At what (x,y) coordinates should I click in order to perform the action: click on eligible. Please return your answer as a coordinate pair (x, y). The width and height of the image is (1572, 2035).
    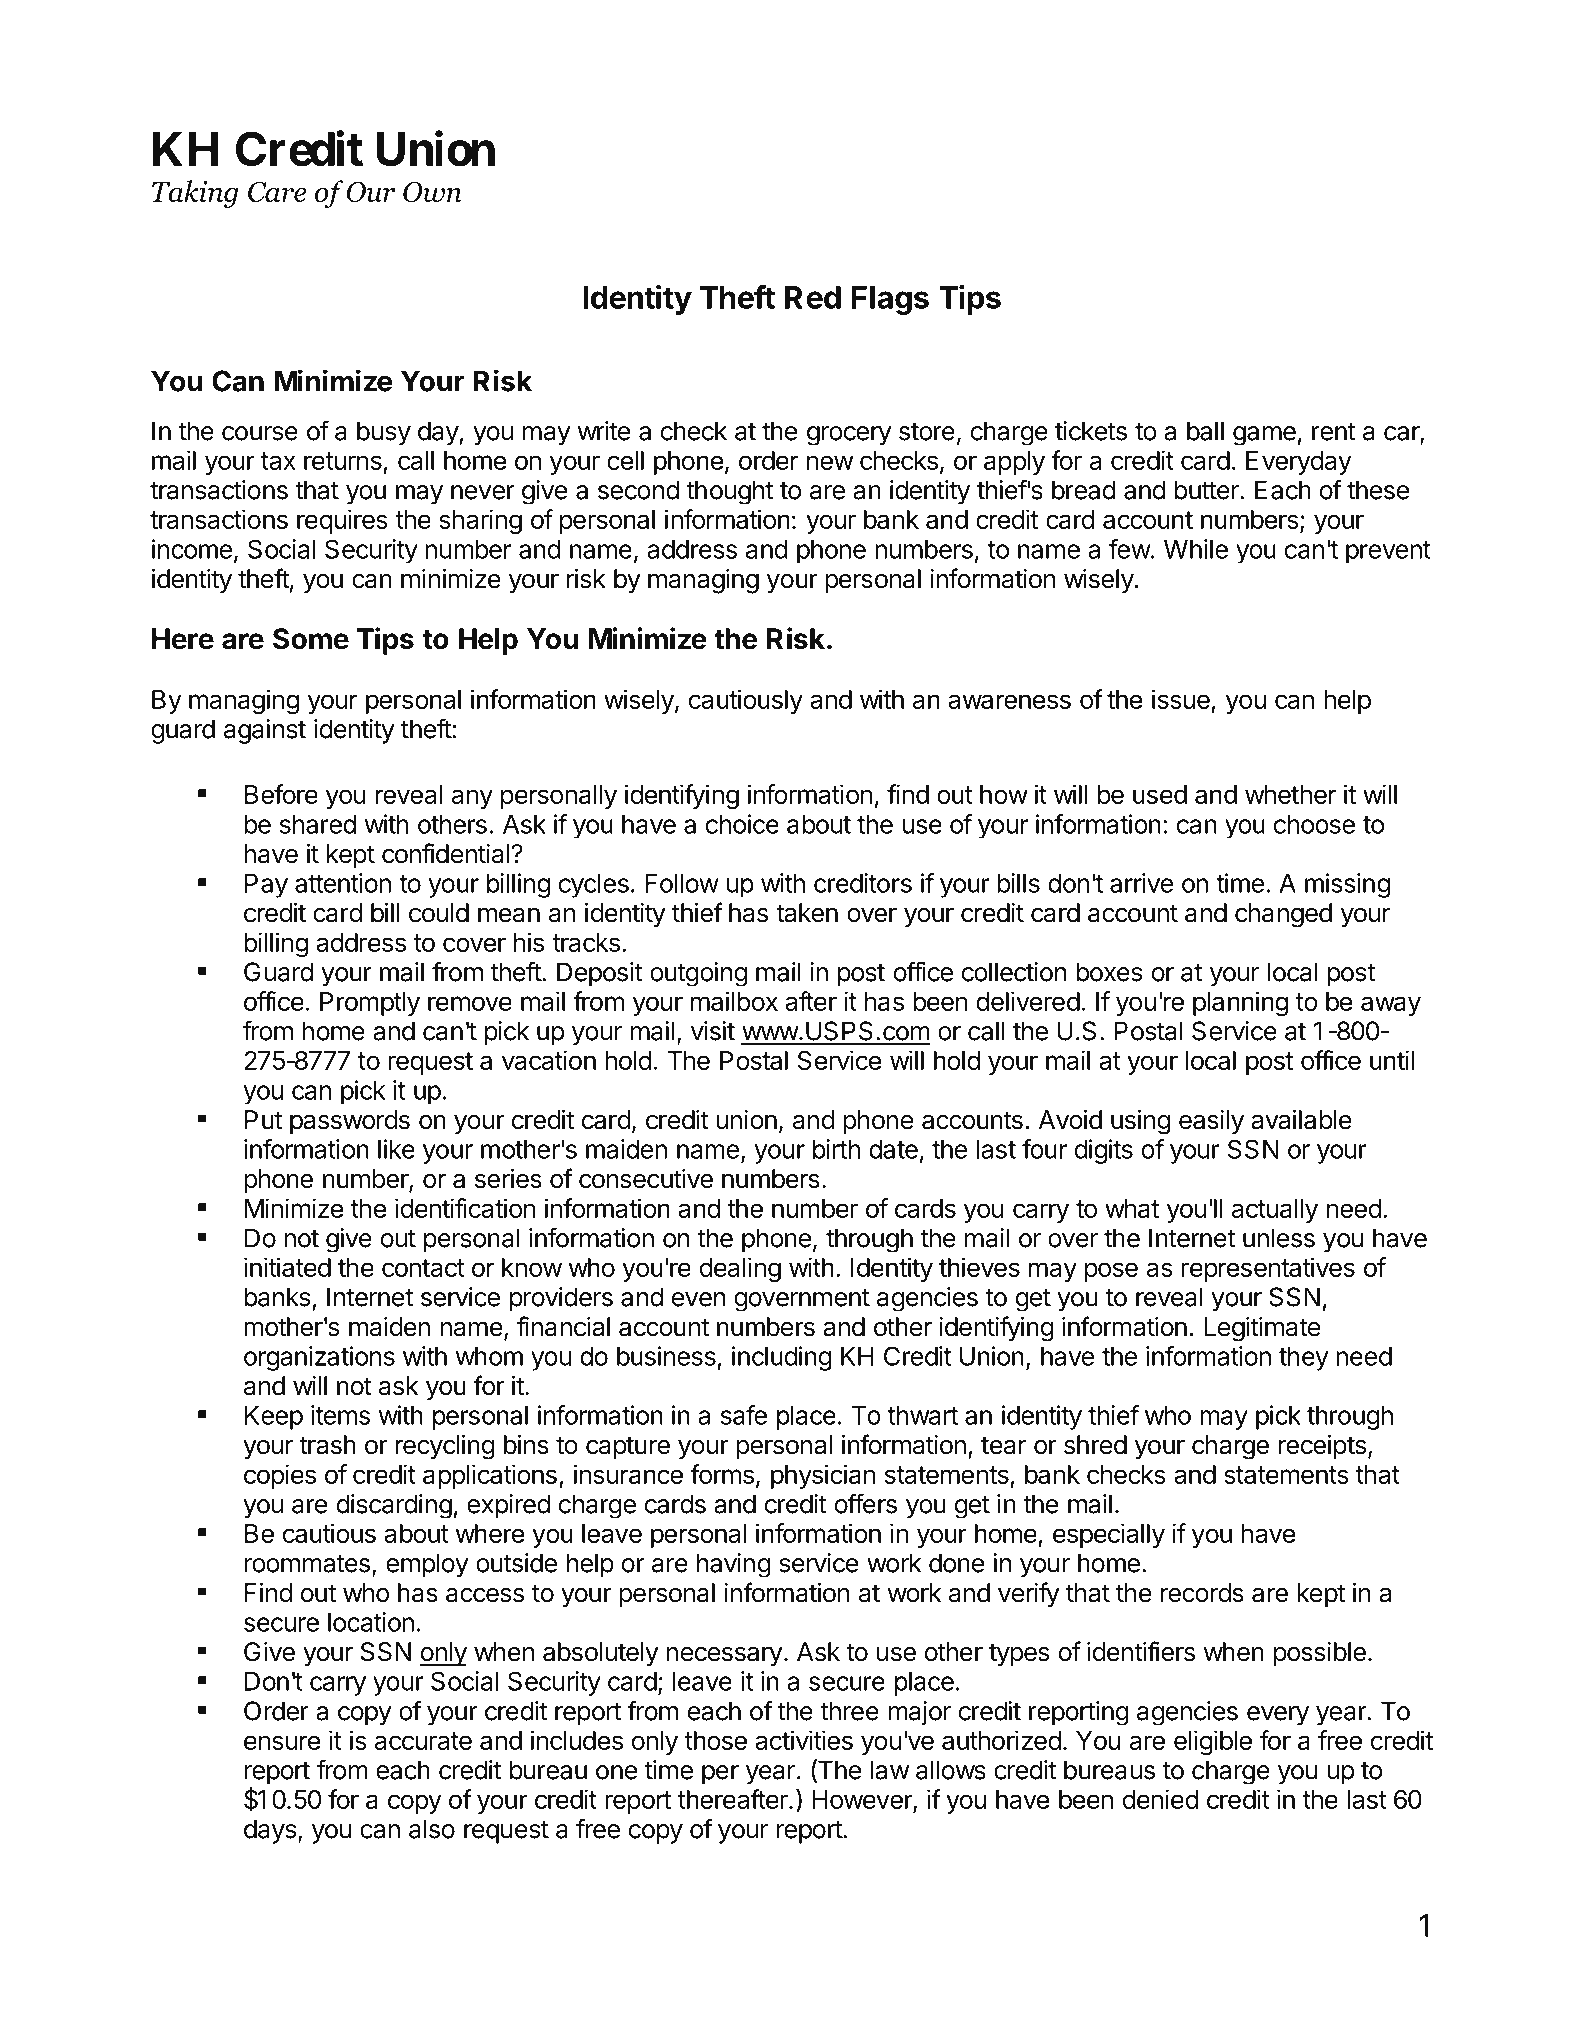
    Looking at the image, I should click on (1213, 1742).
